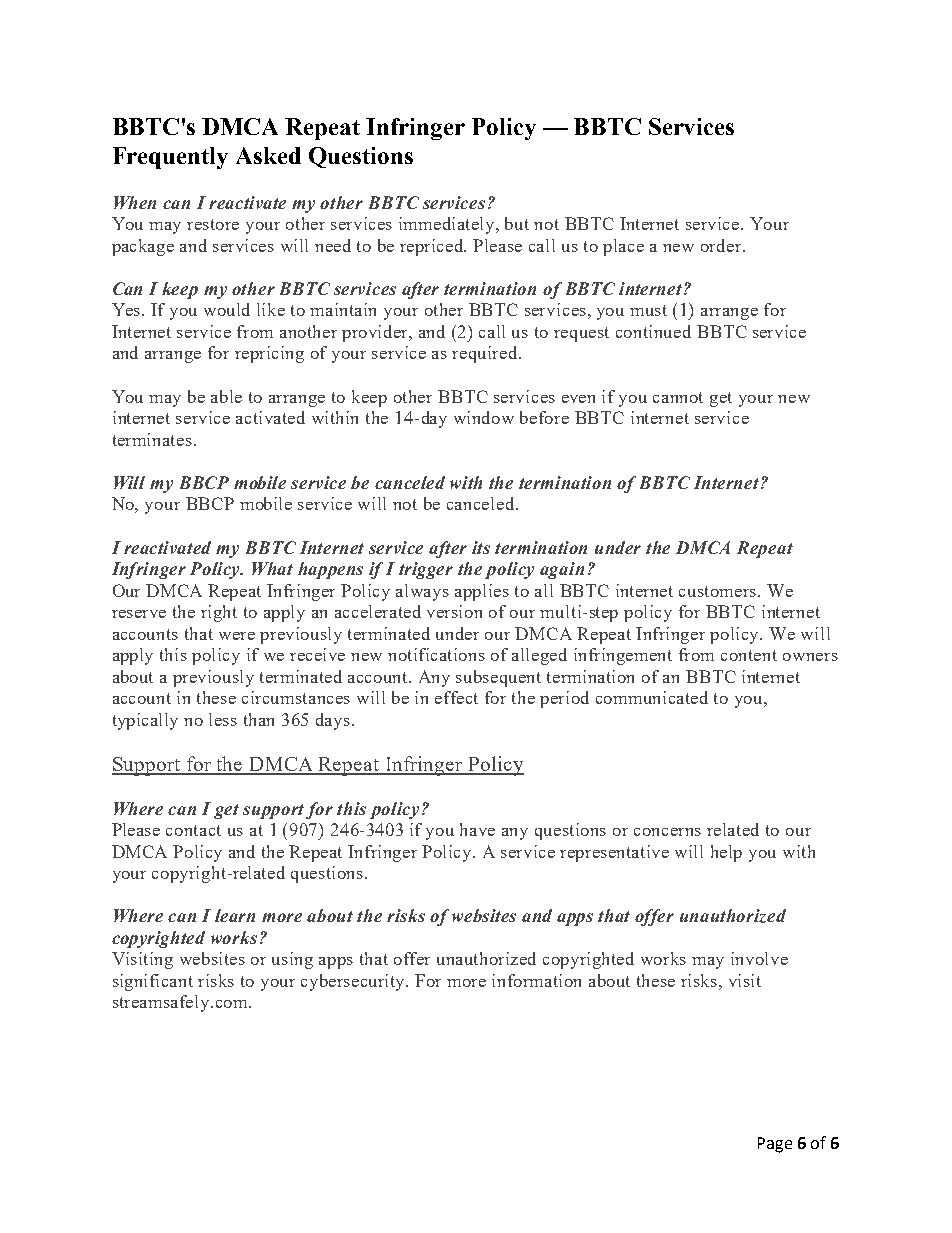  What do you see at coordinates (719, 591) in the screenshot?
I see `customers` at bounding box center [719, 591].
